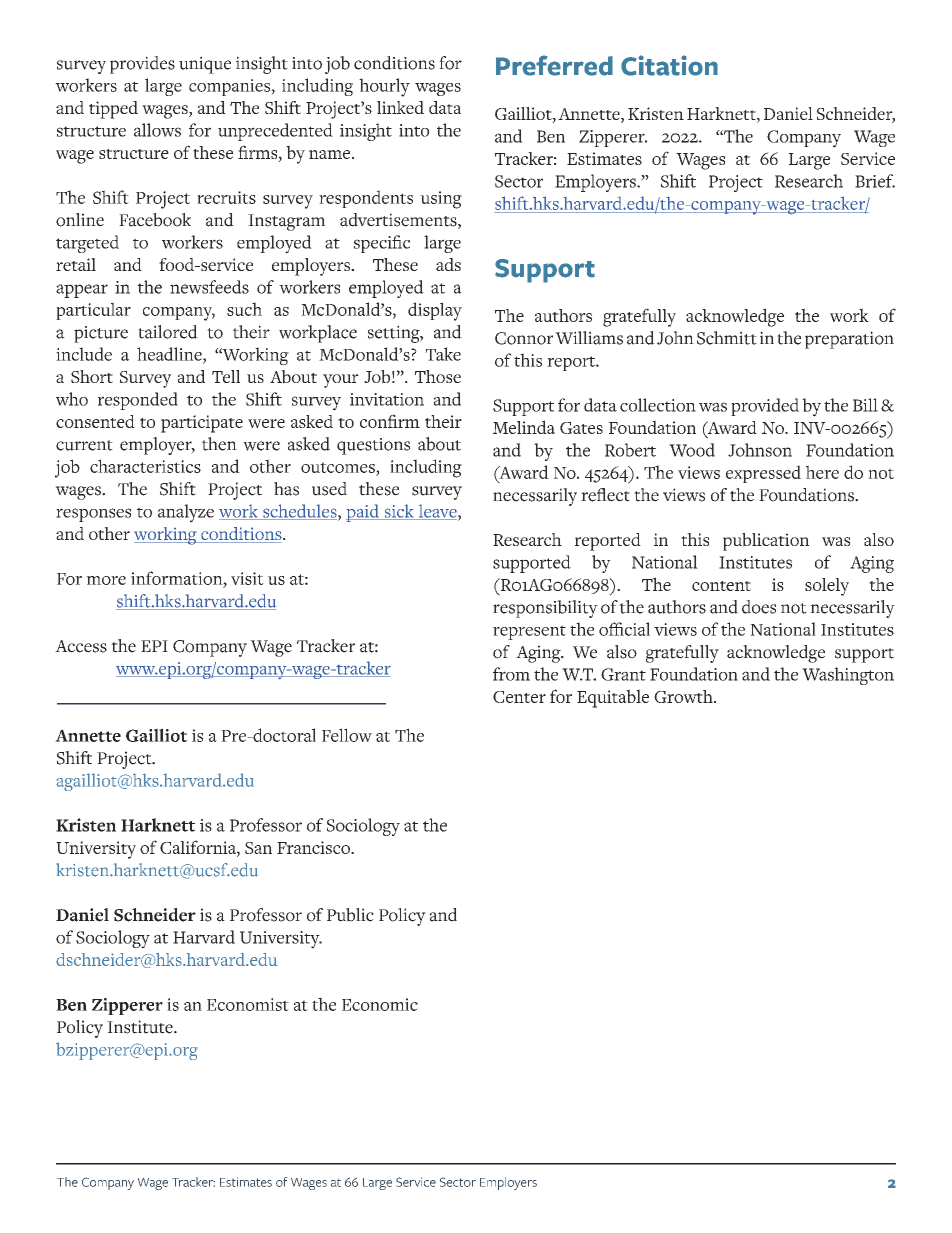  I want to click on Schmitt, so click(727, 338).
